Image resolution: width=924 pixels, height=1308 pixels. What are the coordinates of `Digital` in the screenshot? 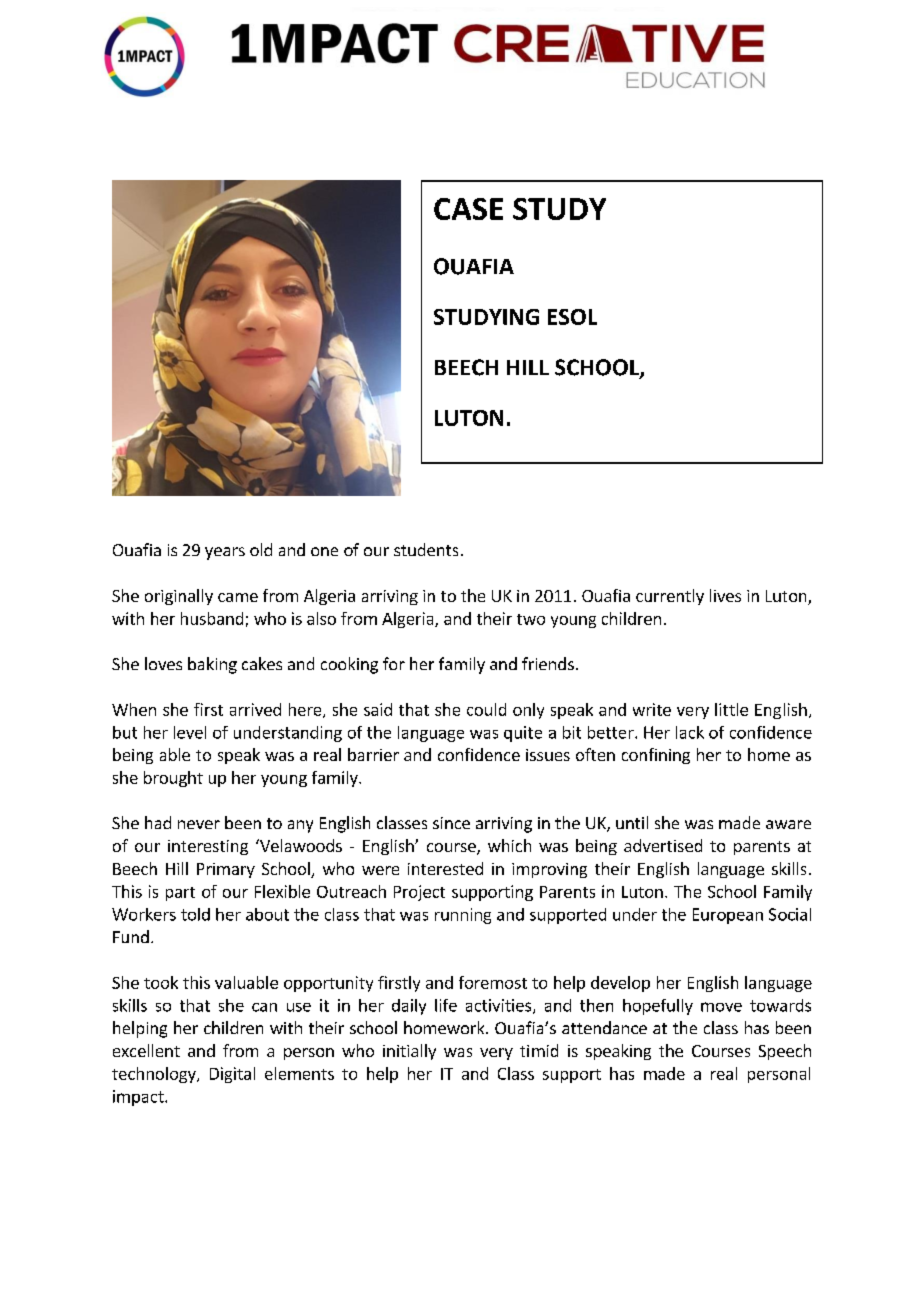 It's located at (232, 1075).
